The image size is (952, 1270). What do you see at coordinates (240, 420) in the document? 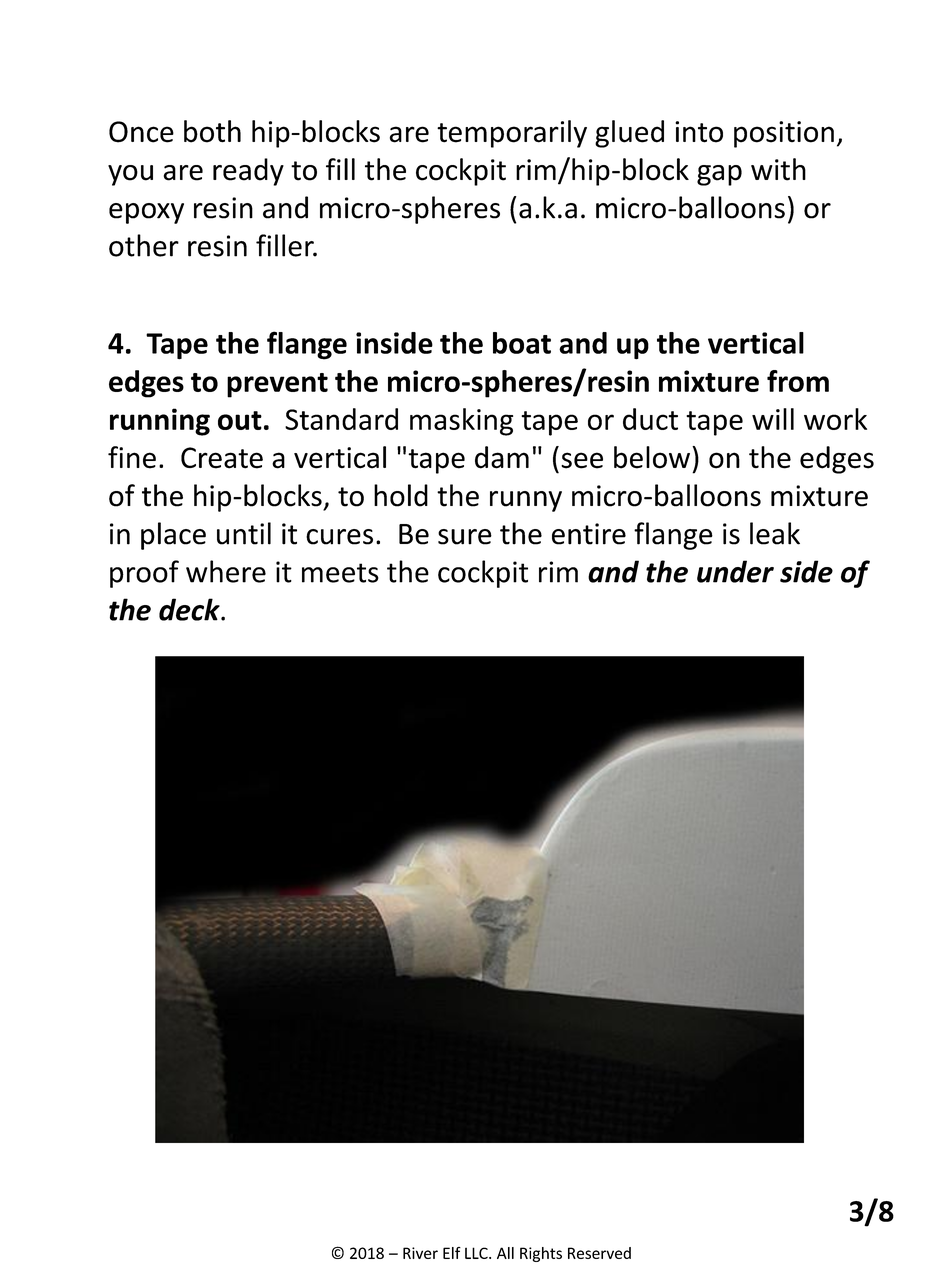
I see `out` at bounding box center [240, 420].
